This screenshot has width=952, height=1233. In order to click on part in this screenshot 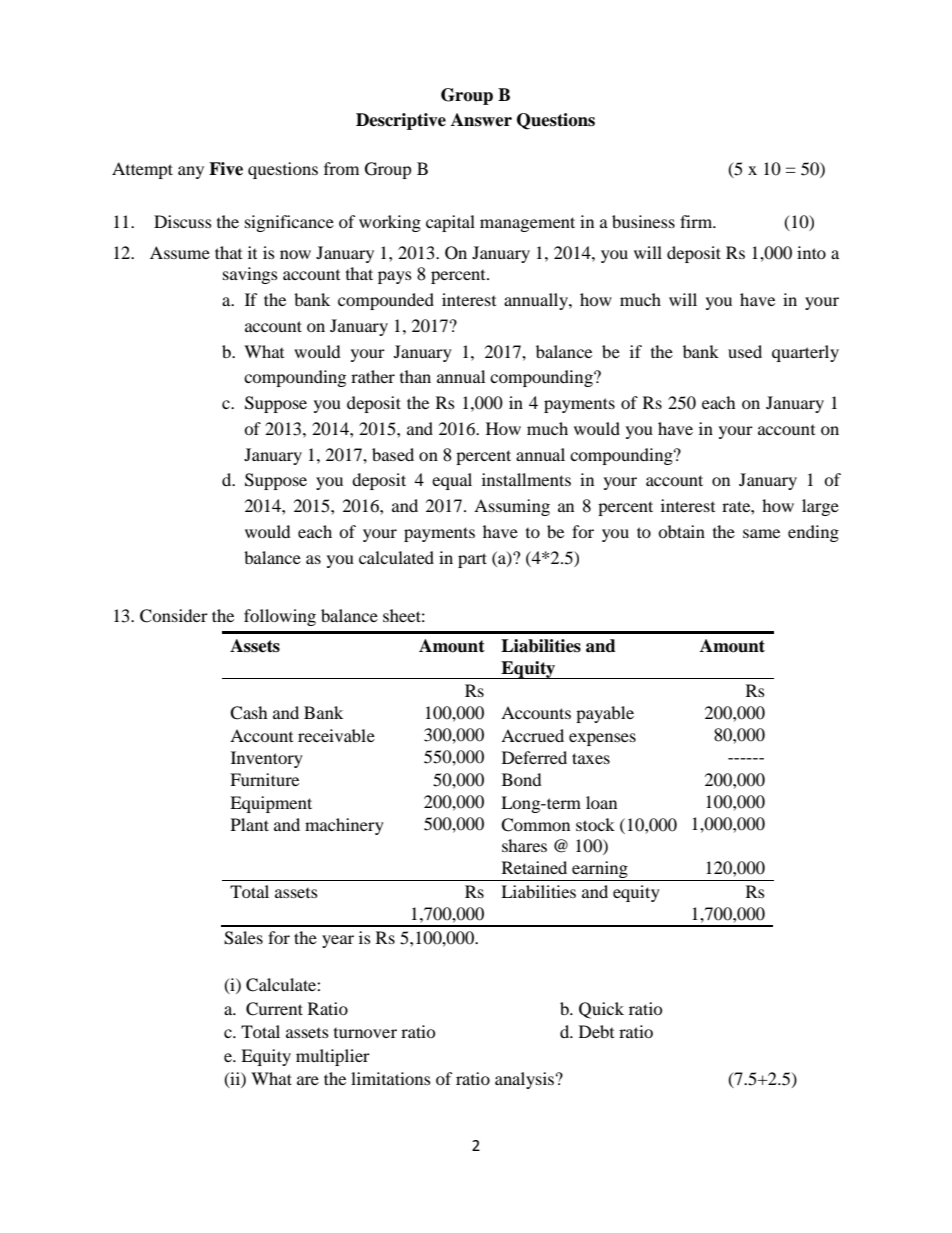, I will do `click(472, 560)`.
